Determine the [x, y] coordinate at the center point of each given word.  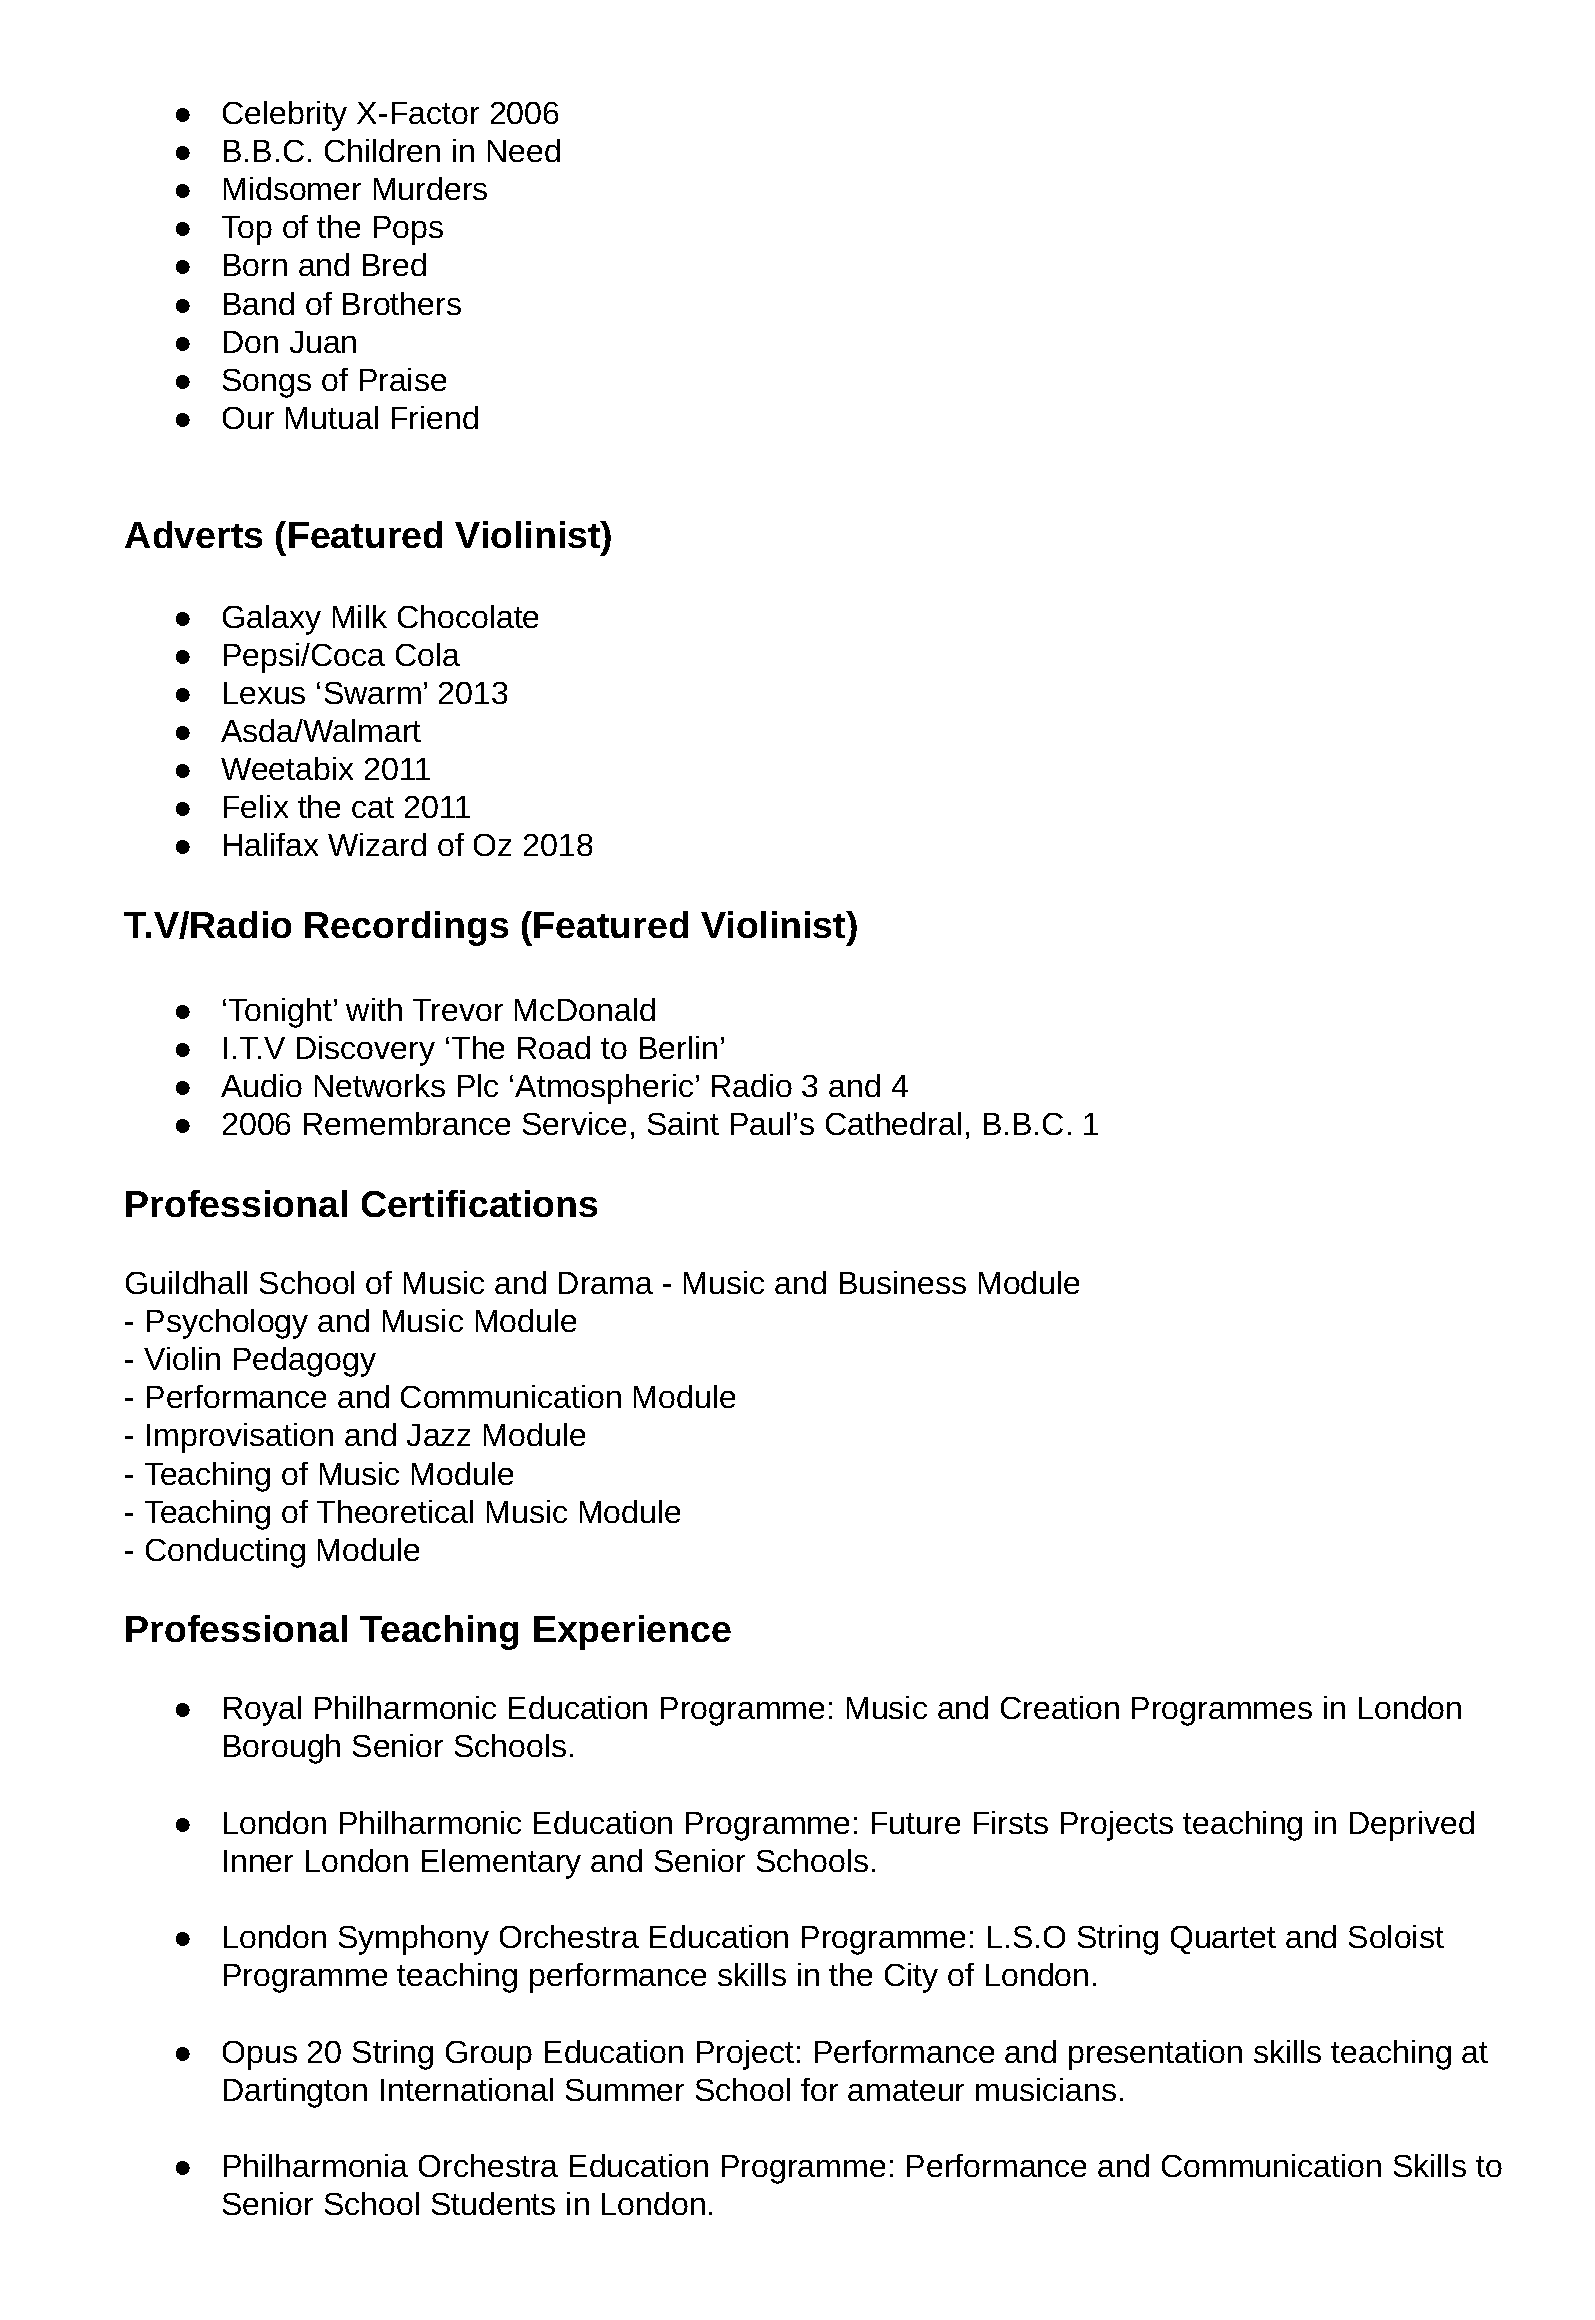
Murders [430, 188]
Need [524, 150]
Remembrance [407, 1123]
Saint [683, 1123]
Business [903, 1282]
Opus [260, 2055]
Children [382, 150]
